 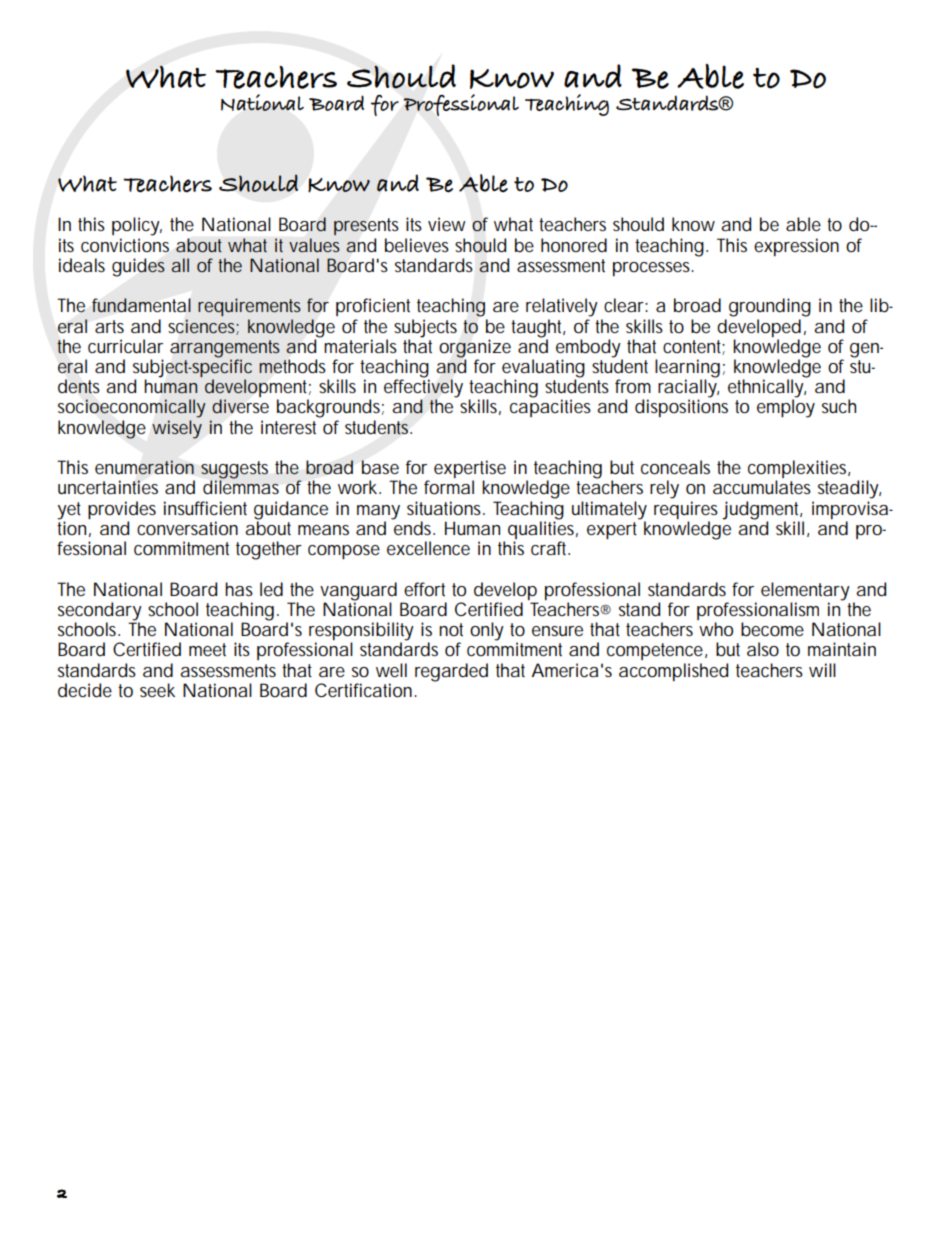 What do you see at coordinates (786, 408) in the document?
I see `employ` at bounding box center [786, 408].
